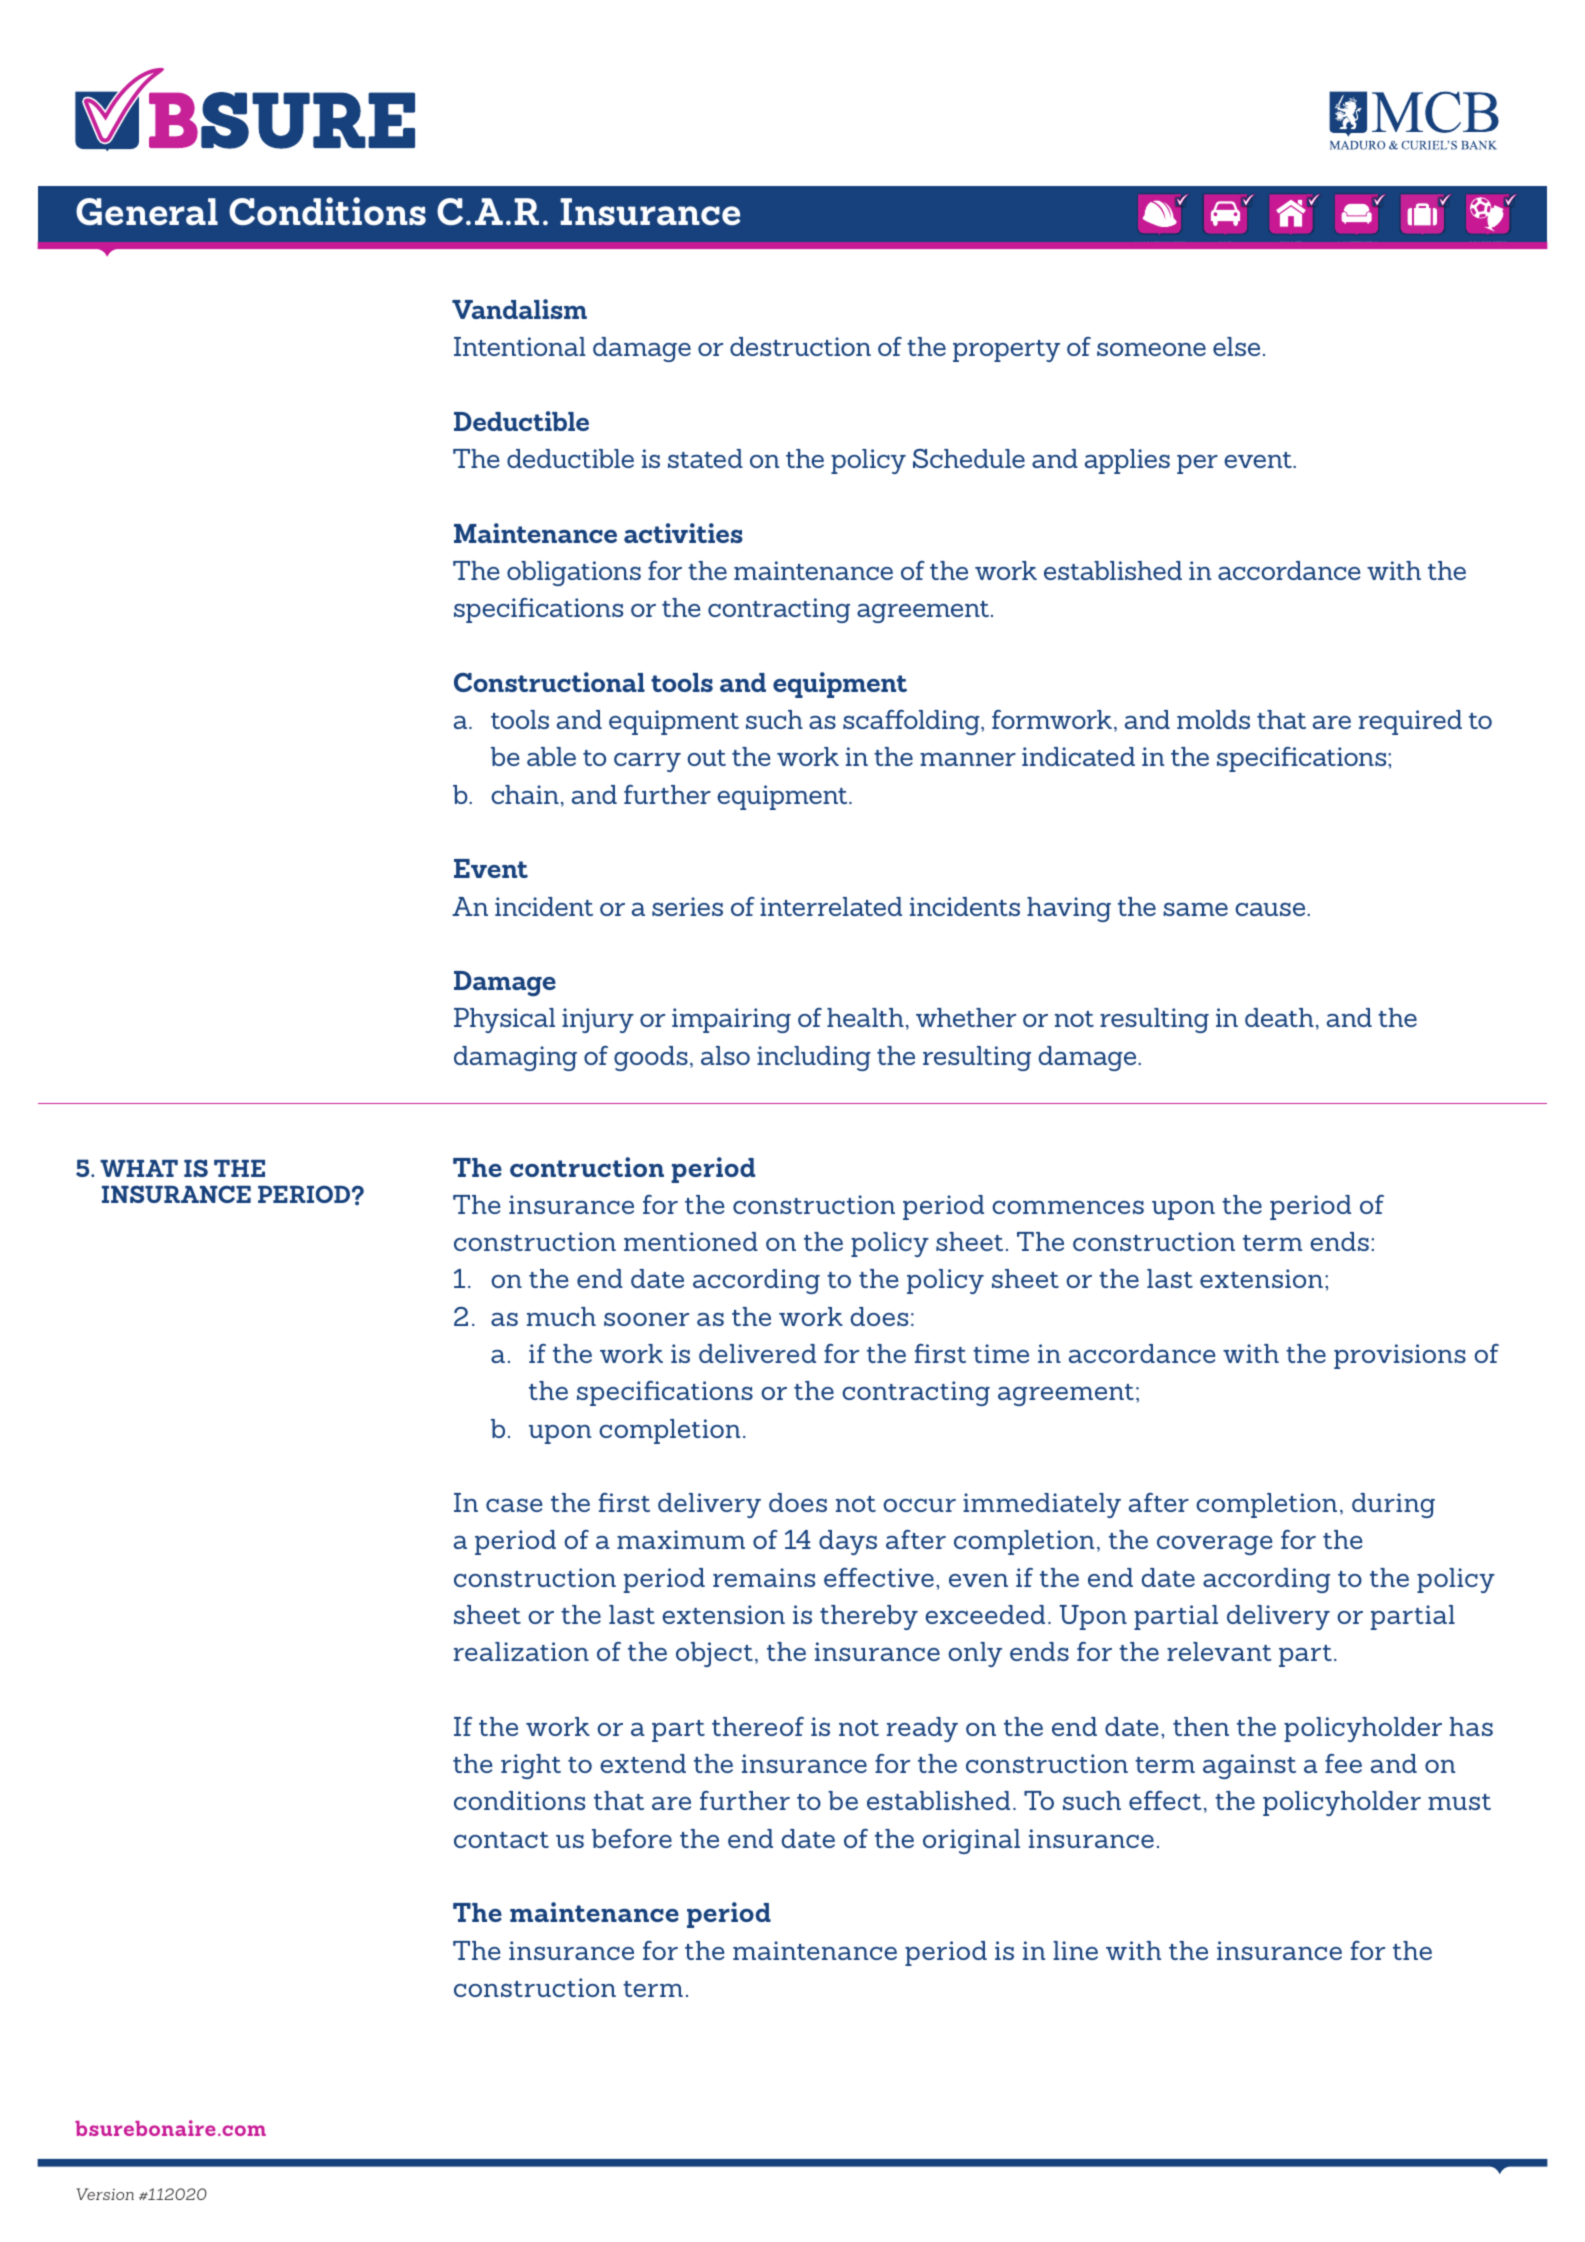  Describe the element at coordinates (1213, 719) in the screenshot. I see `molds` at that location.
